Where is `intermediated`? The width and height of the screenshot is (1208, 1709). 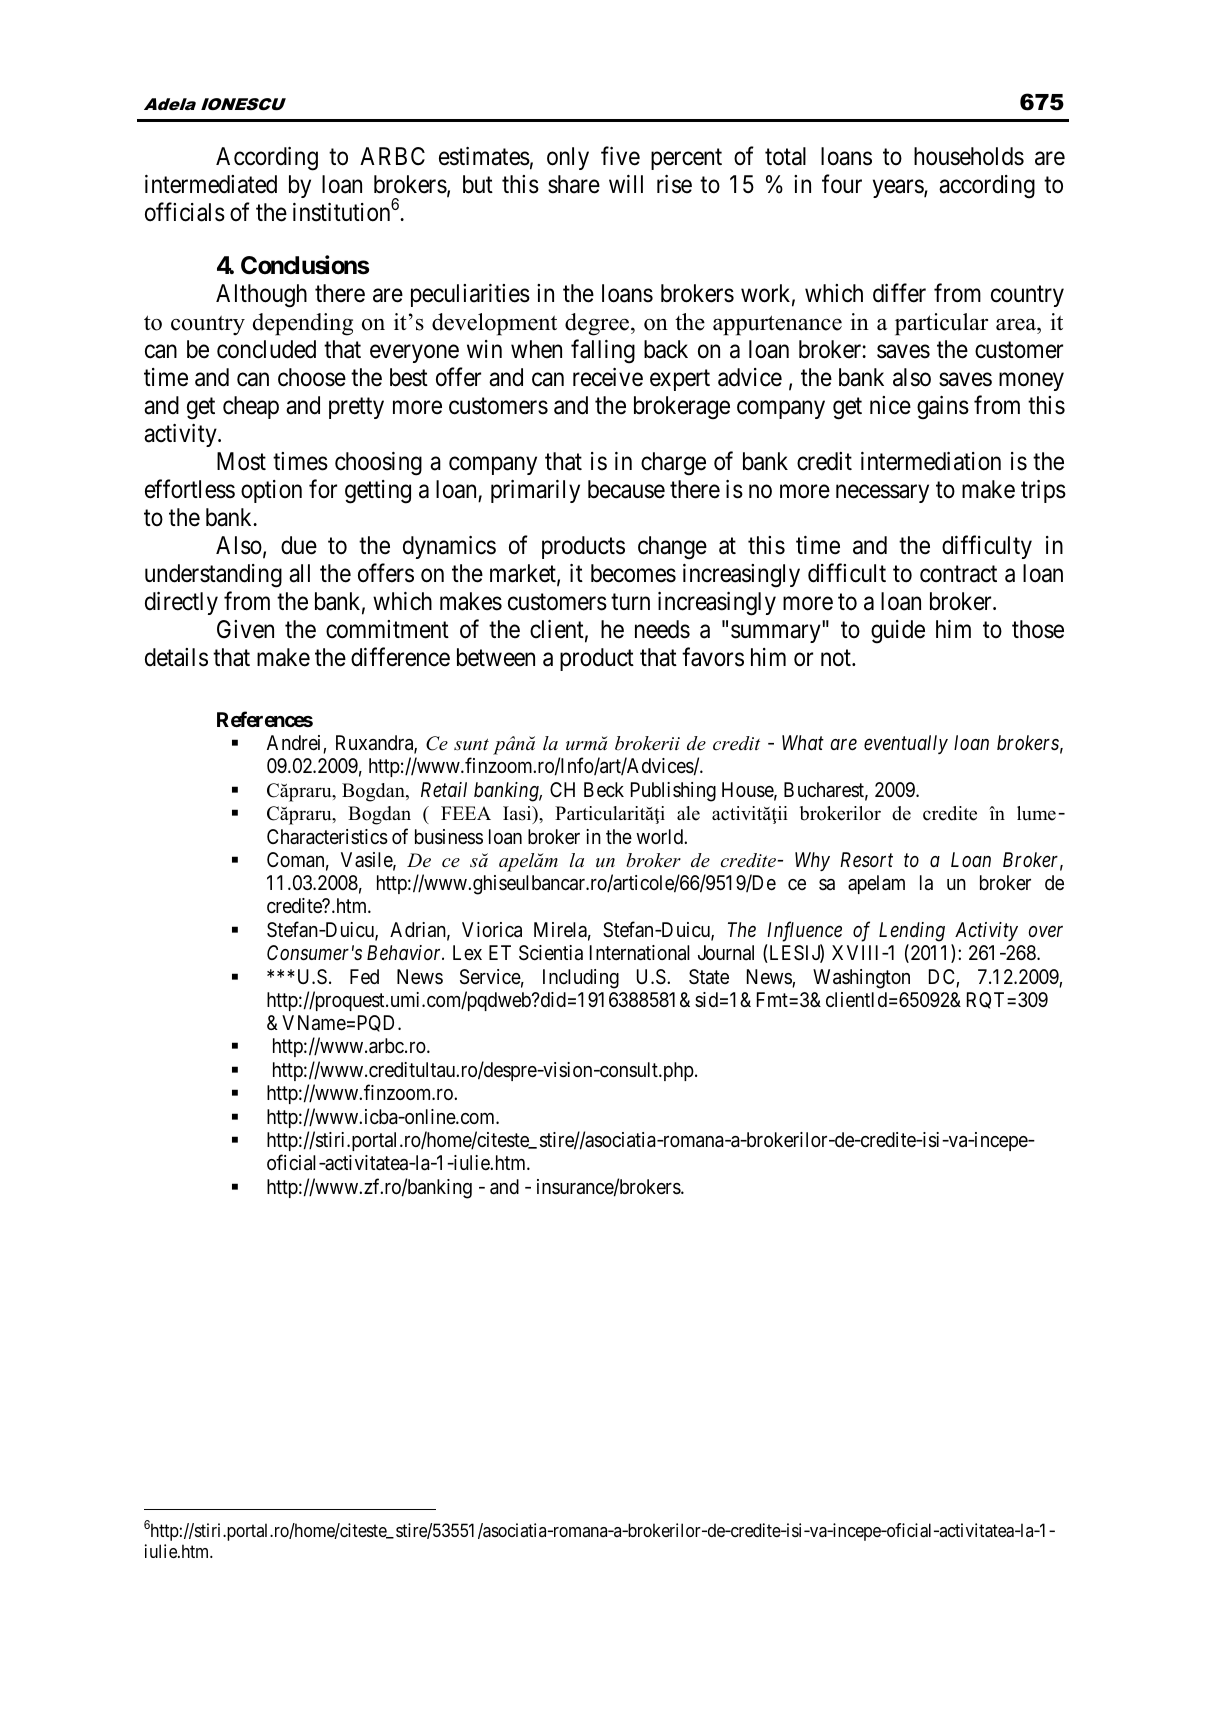
intermediated is located at coordinates (211, 184).
